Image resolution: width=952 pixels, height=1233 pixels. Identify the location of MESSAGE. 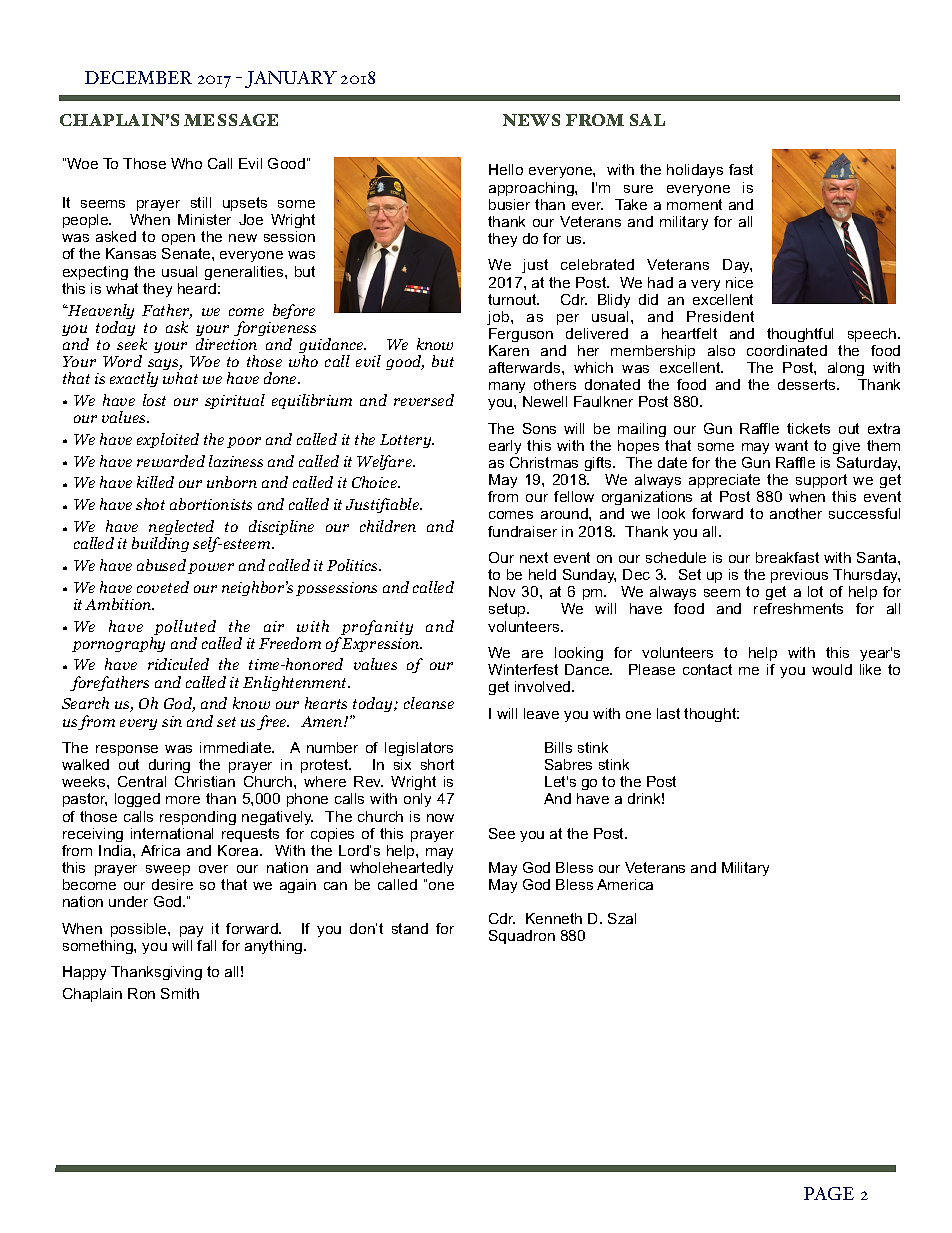
(231, 120).
